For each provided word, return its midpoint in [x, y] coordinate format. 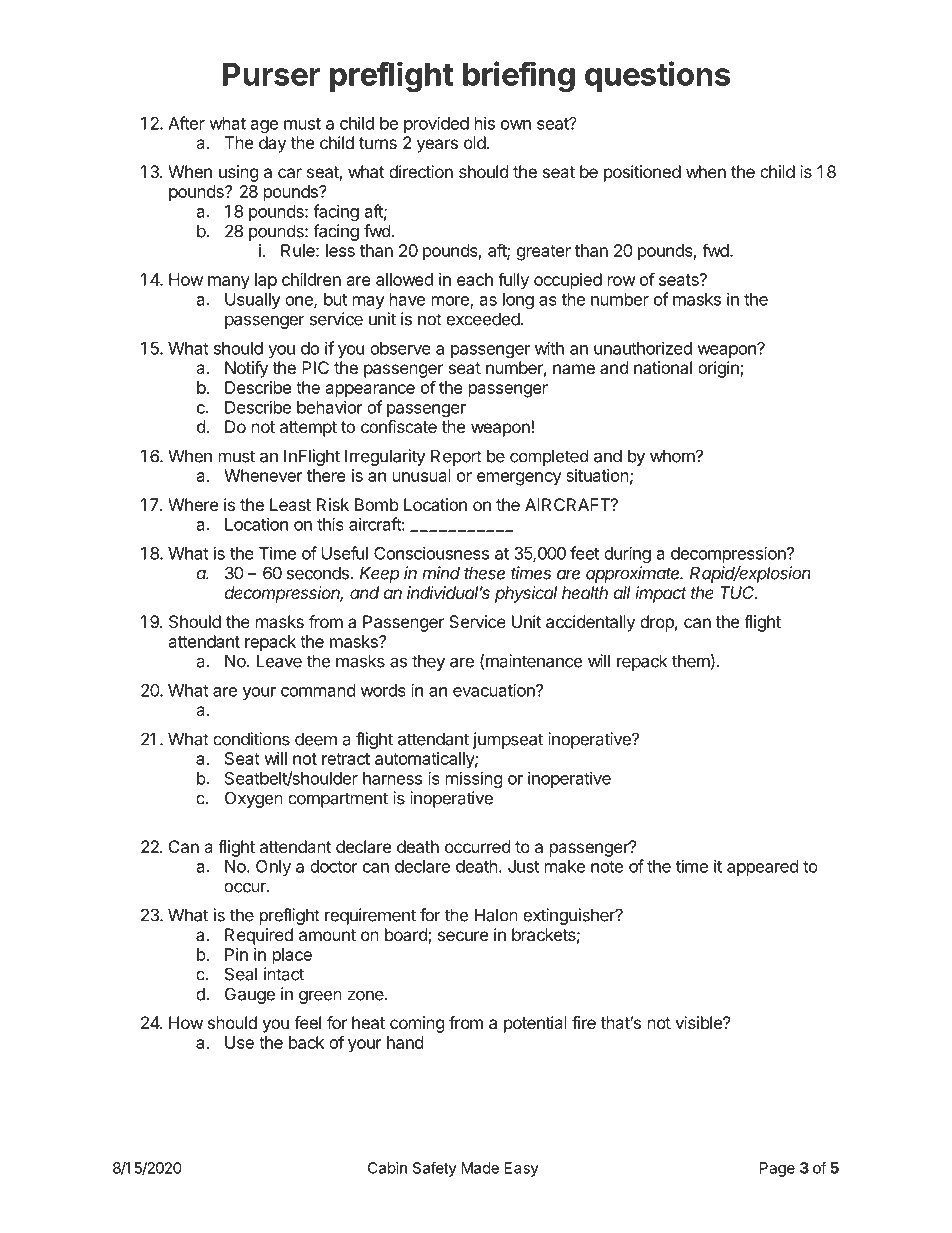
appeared [762, 868]
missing [474, 779]
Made [480, 1168]
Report [456, 457]
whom [672, 456]
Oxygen [254, 799]
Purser [271, 74]
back [306, 1042]
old [475, 142]
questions [657, 76]
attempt [308, 429]
